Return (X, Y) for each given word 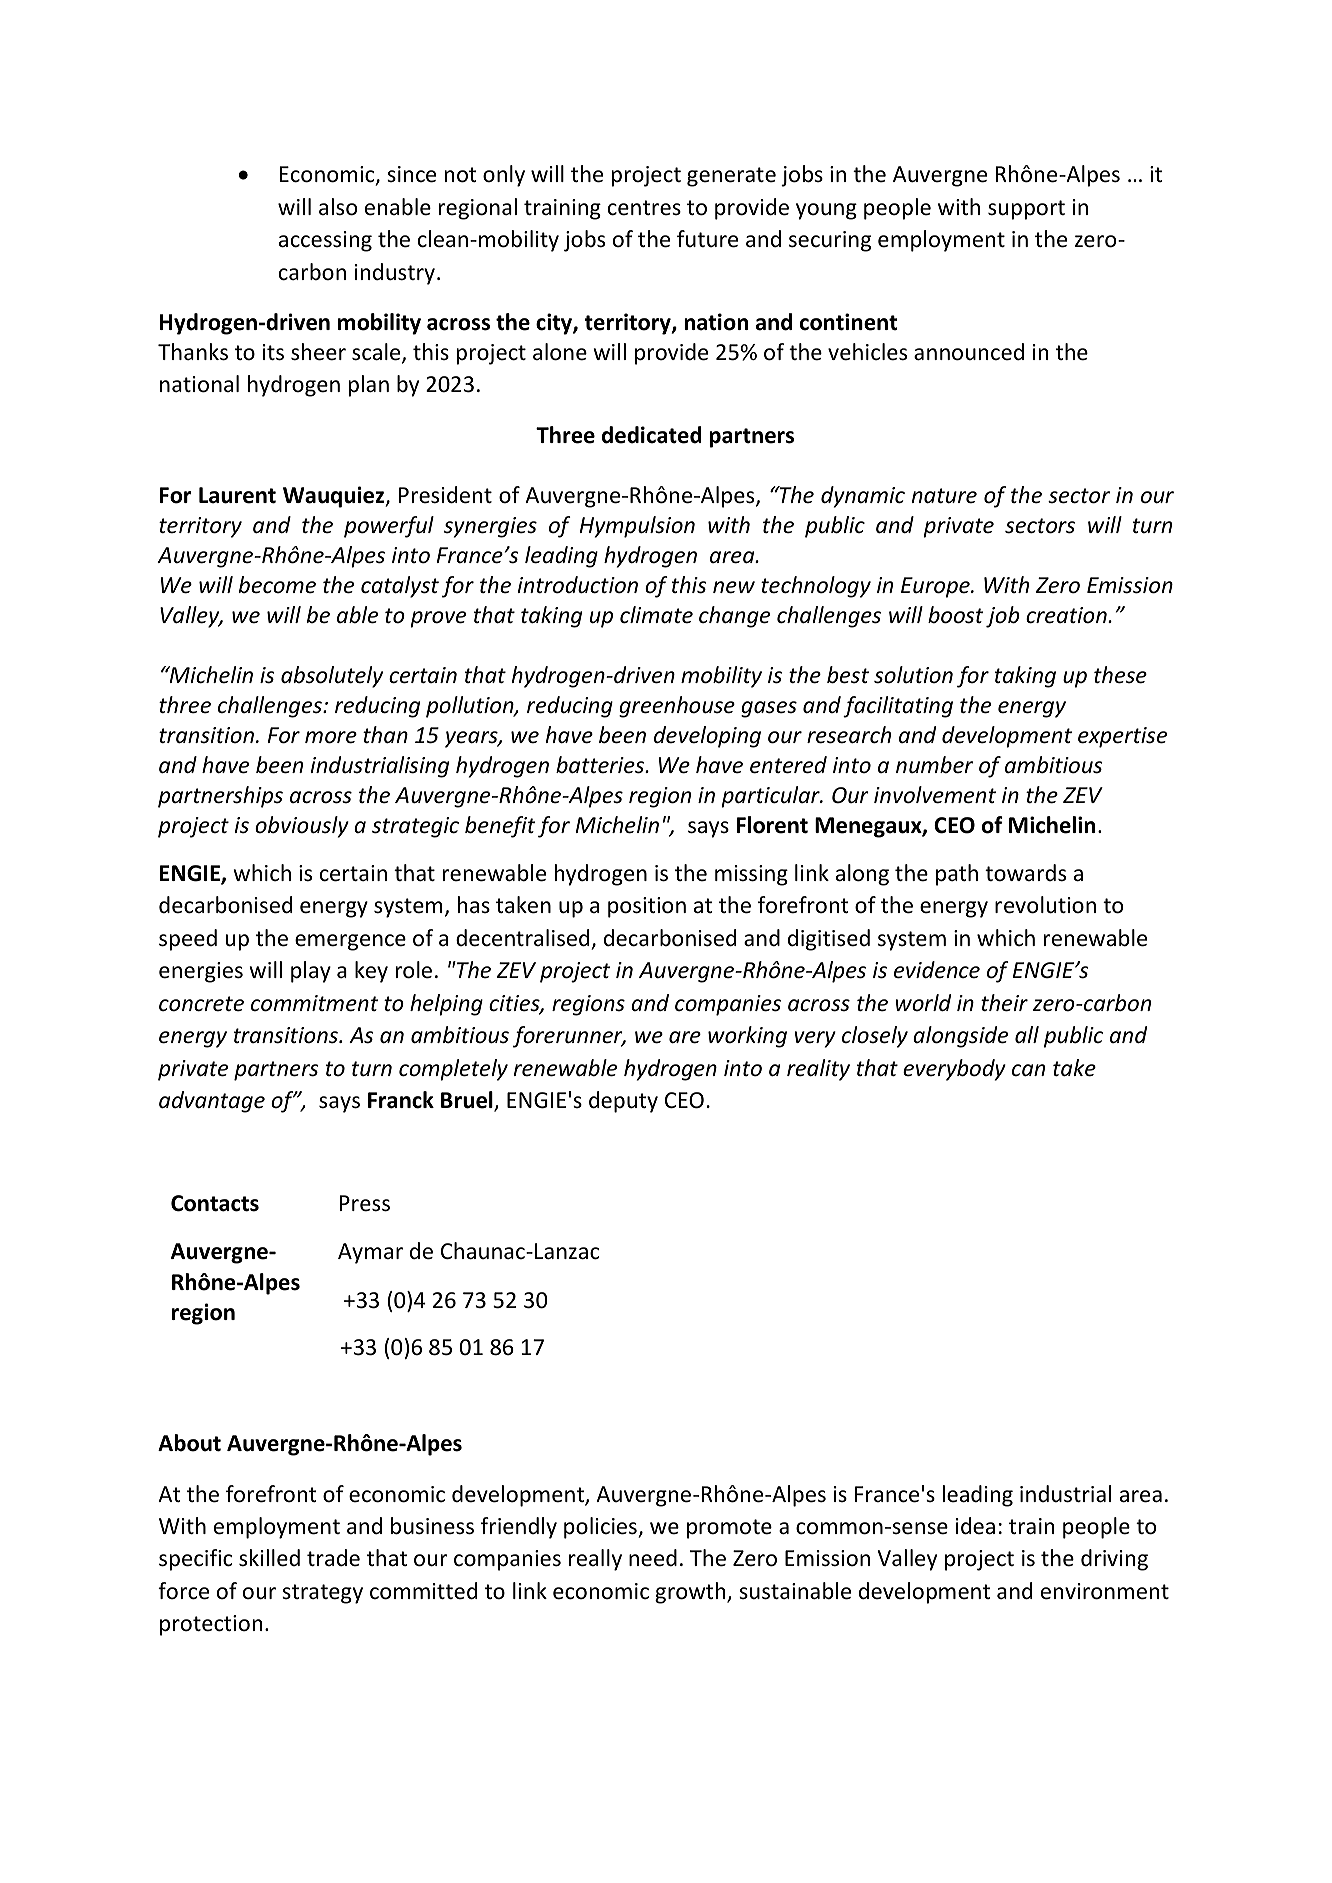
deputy (623, 1102)
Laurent (237, 495)
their (1004, 1003)
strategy (322, 1594)
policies (601, 1528)
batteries (601, 765)
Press (365, 1203)
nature (944, 496)
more (331, 737)
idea (975, 1526)
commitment (315, 1003)
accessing (325, 241)
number (934, 765)
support (1026, 210)
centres (644, 208)
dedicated (652, 435)
